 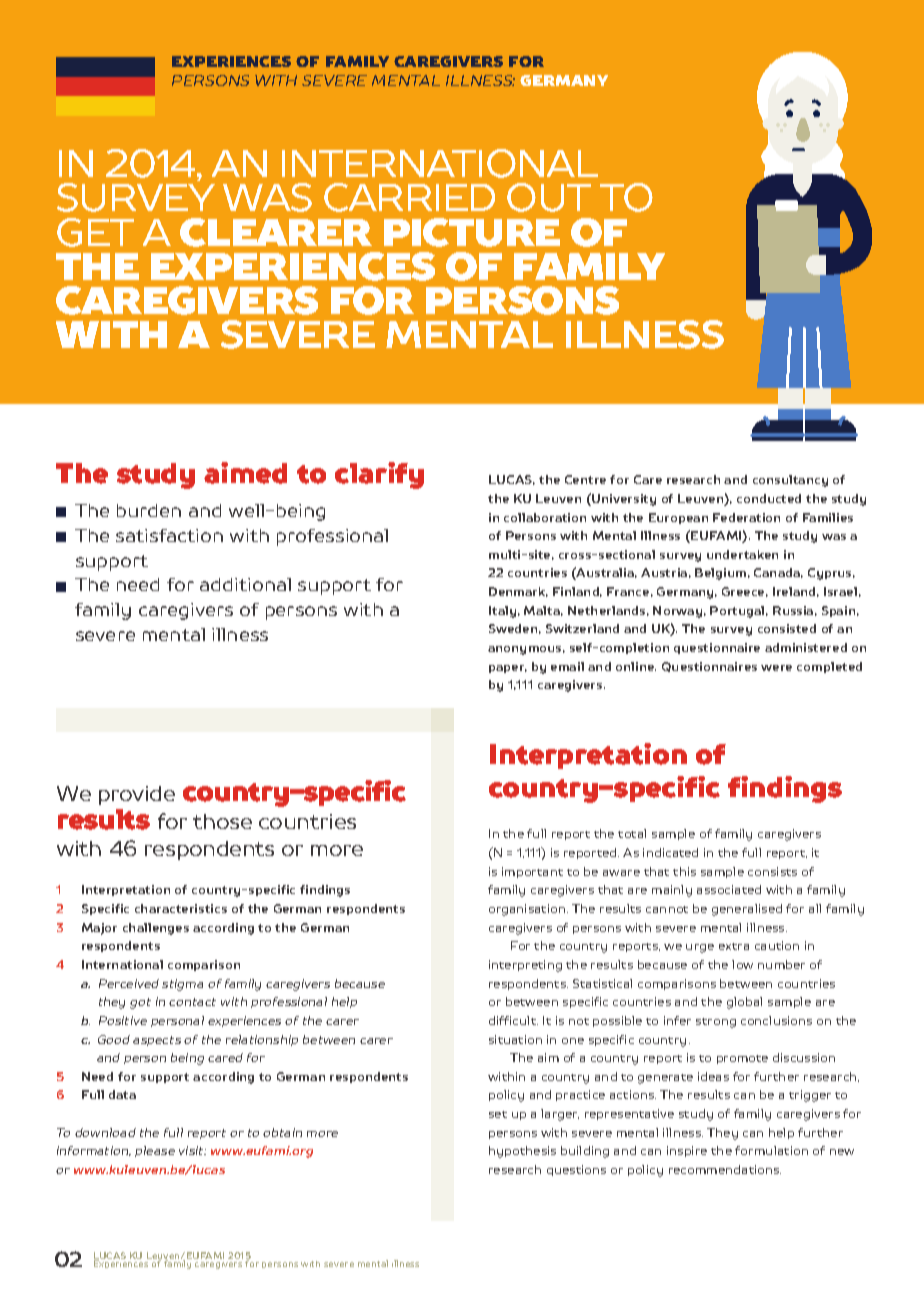 I want to click on clarify, so click(x=379, y=475).
